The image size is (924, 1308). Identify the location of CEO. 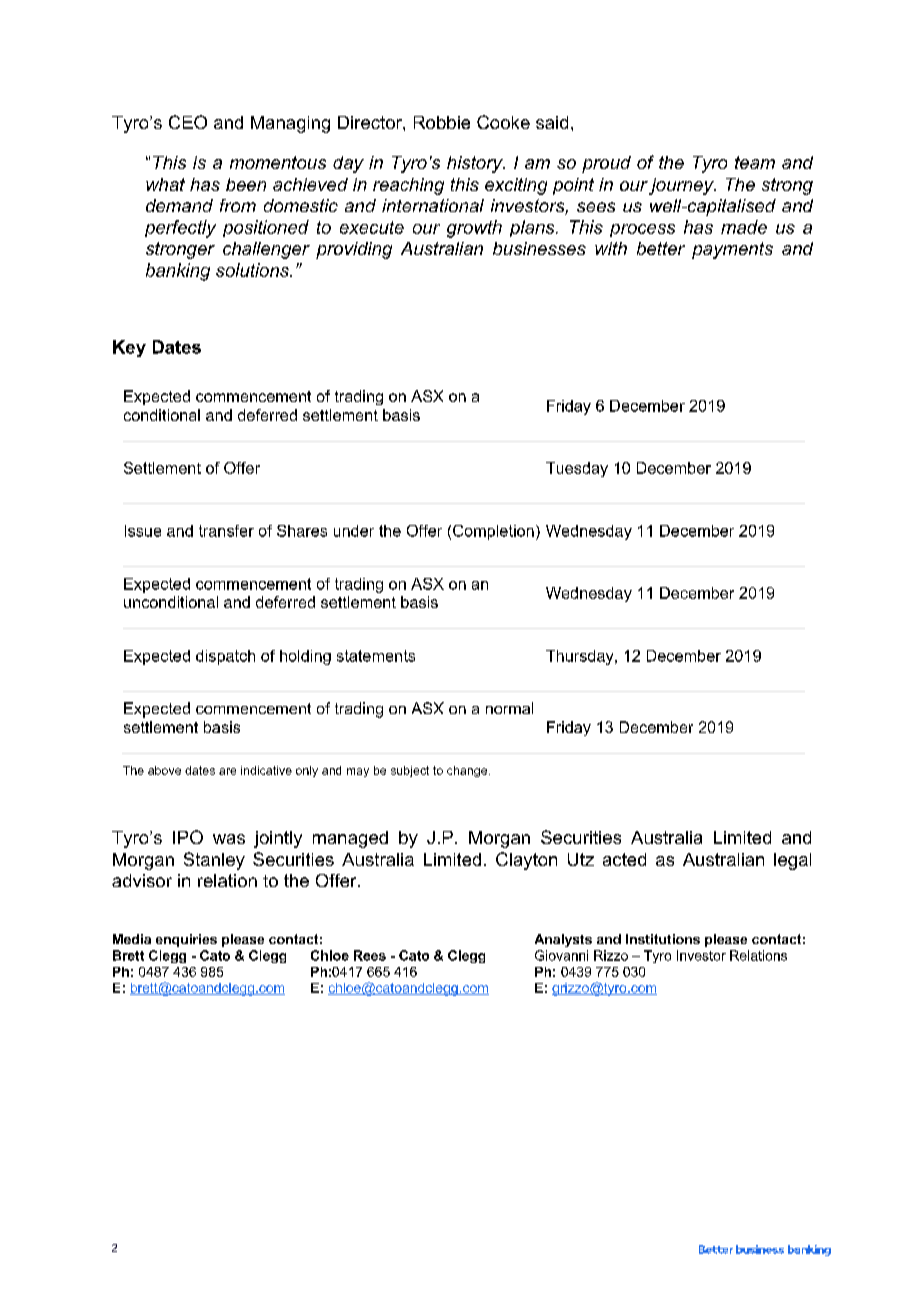
(188, 122).
